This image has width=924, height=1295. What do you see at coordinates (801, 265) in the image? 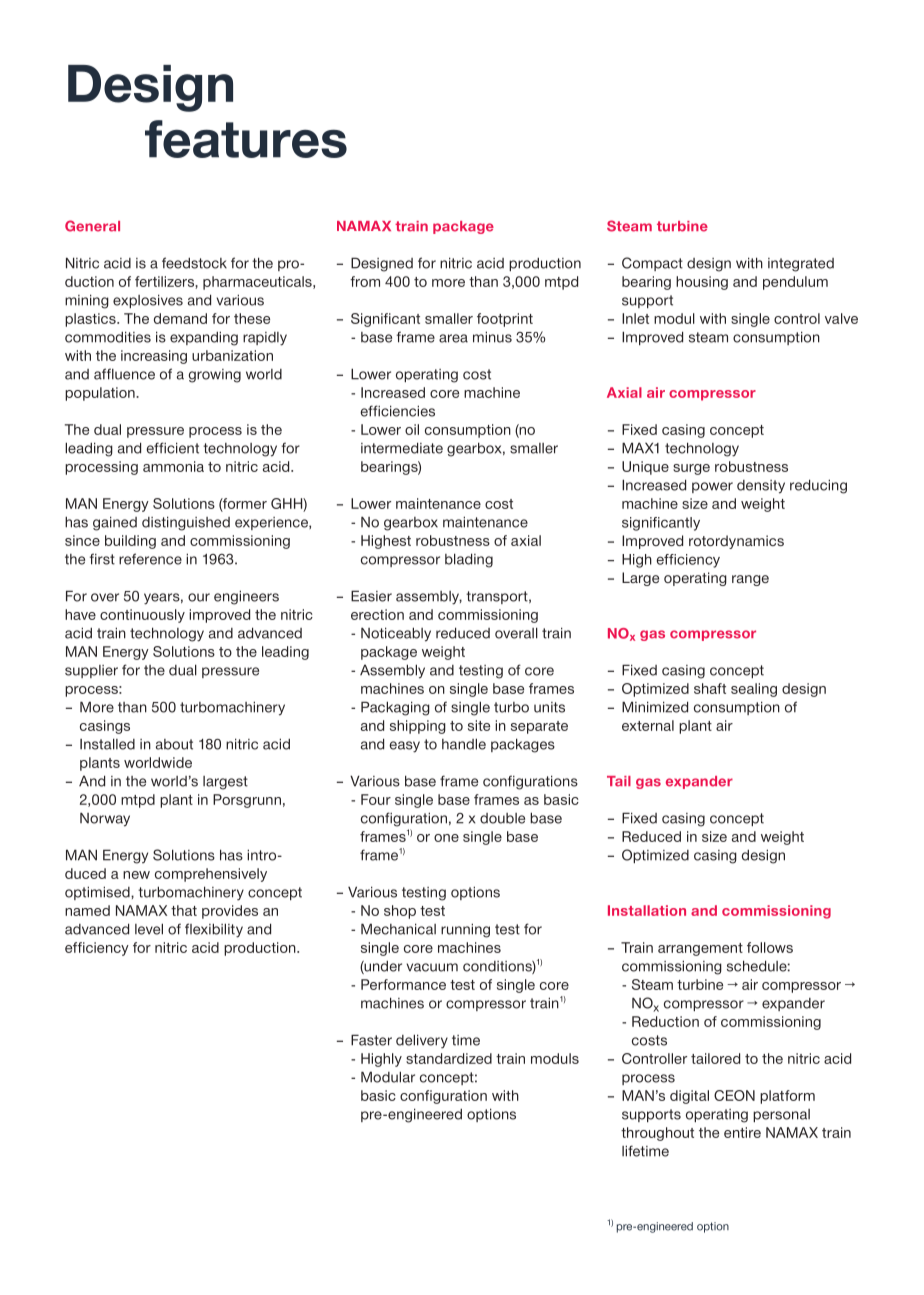
I see `integrated` at bounding box center [801, 265].
